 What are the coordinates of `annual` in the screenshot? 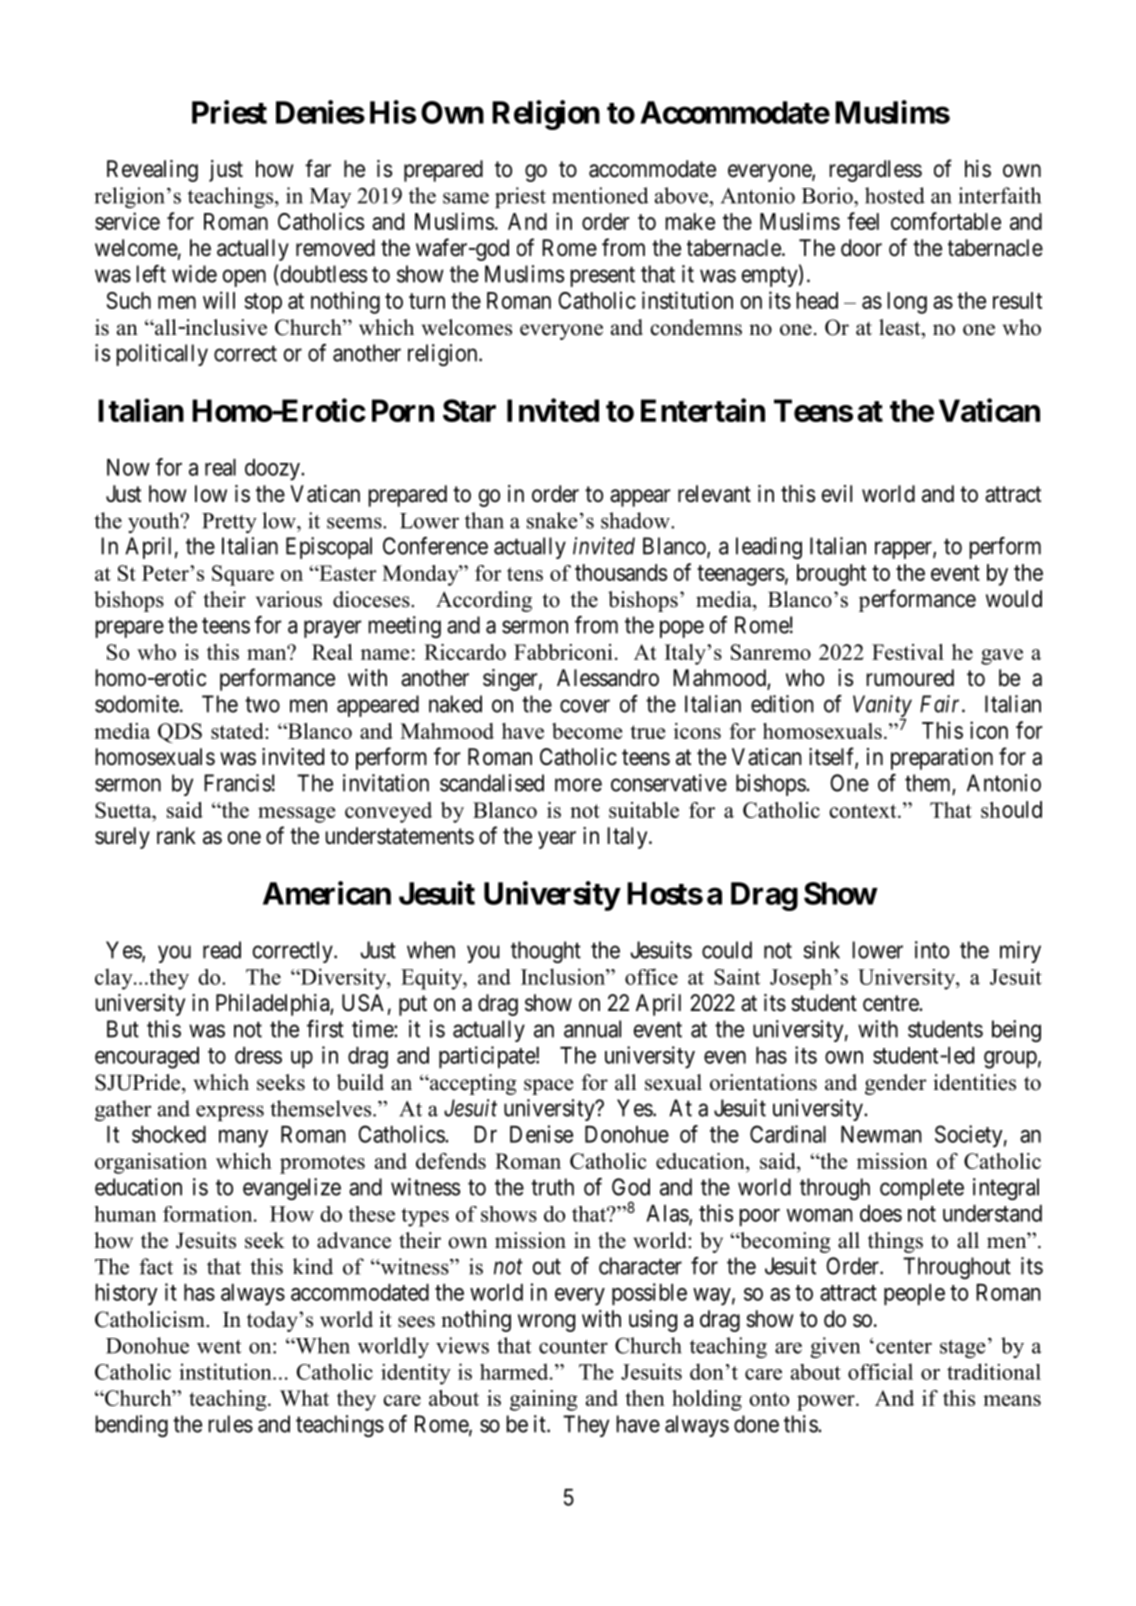 It's located at (592, 1029).
